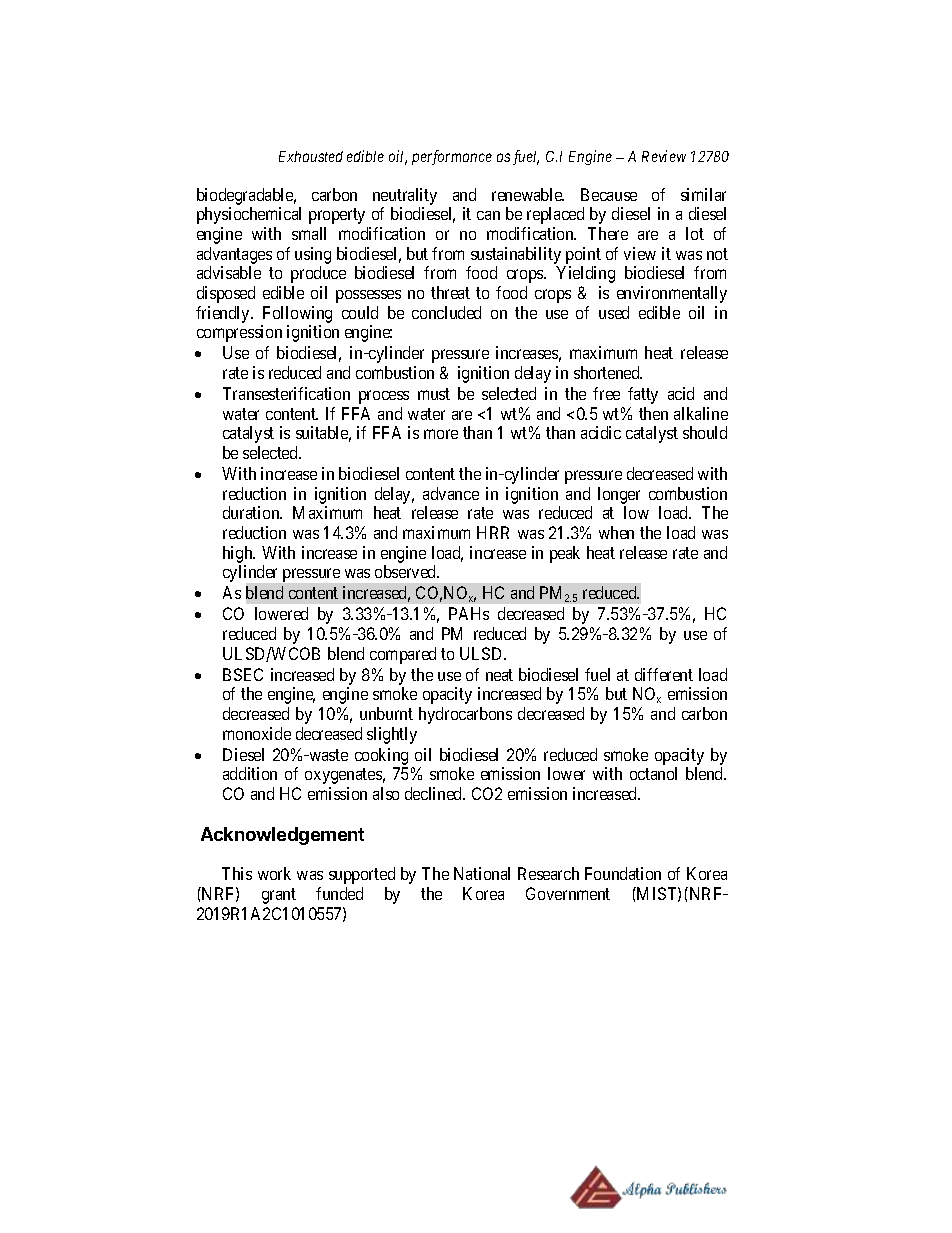 Image resolution: width=952 pixels, height=1233 pixels. I want to click on when, so click(616, 532).
